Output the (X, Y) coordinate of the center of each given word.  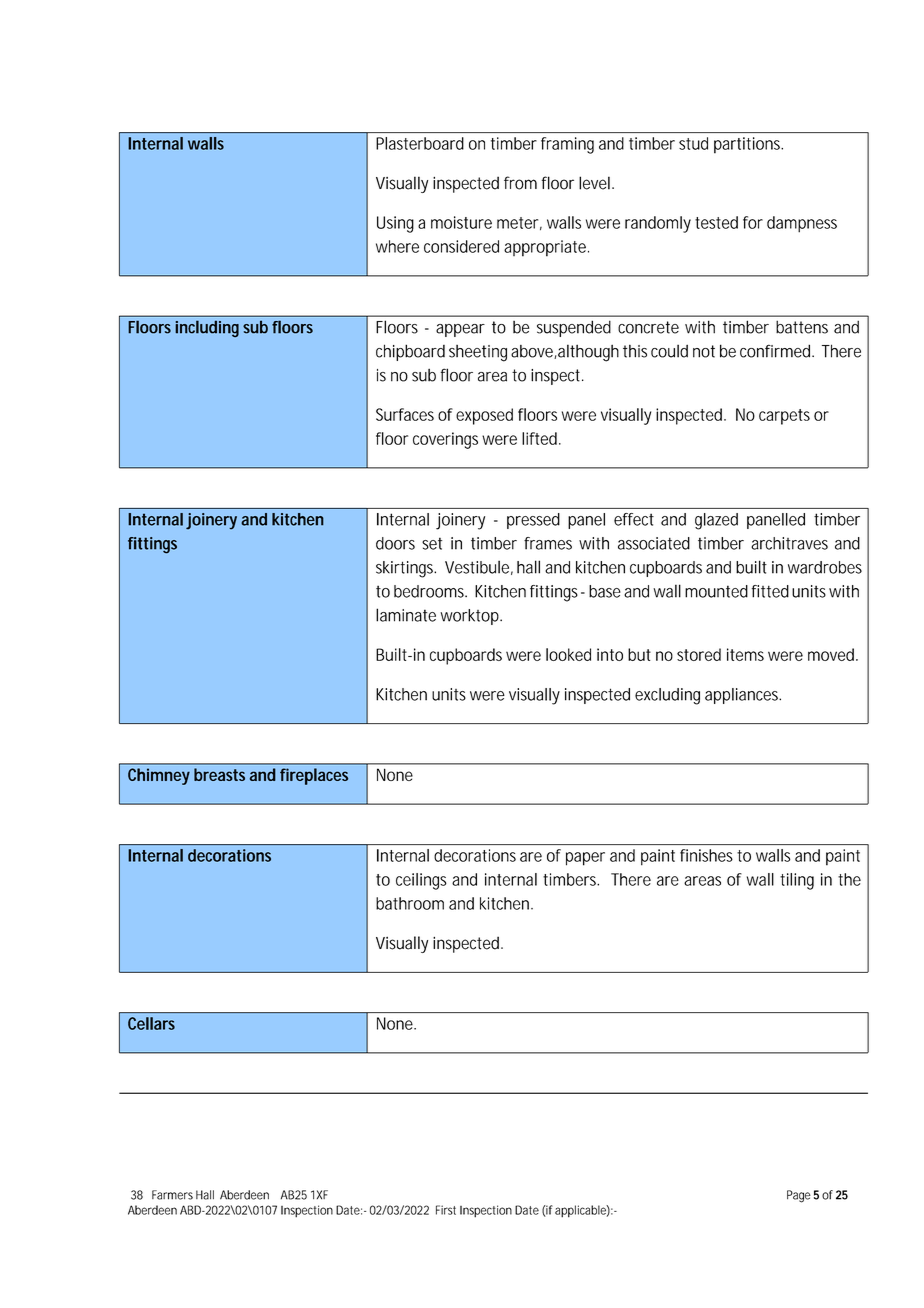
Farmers (172, 1195)
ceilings (421, 881)
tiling (797, 881)
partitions (748, 145)
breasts (219, 774)
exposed (484, 416)
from (520, 183)
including (207, 328)
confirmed (775, 351)
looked (568, 654)
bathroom (410, 903)
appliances (743, 696)
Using (395, 224)
